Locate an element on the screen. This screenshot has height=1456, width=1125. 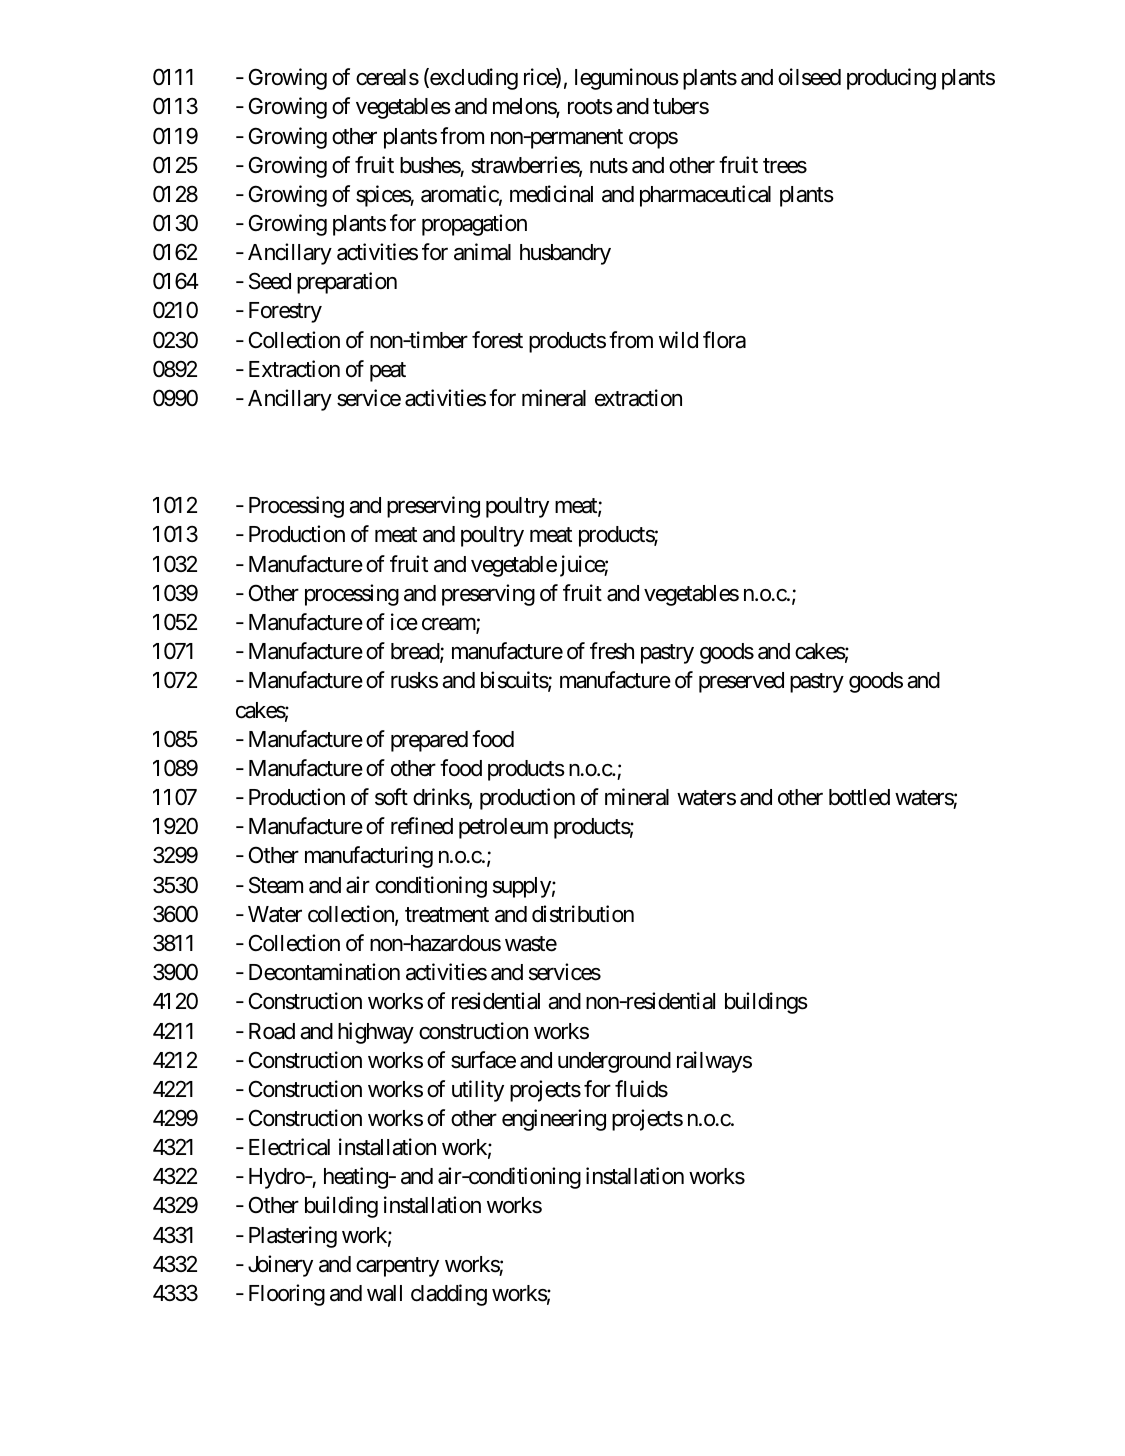
medicinal is located at coordinates (551, 194).
